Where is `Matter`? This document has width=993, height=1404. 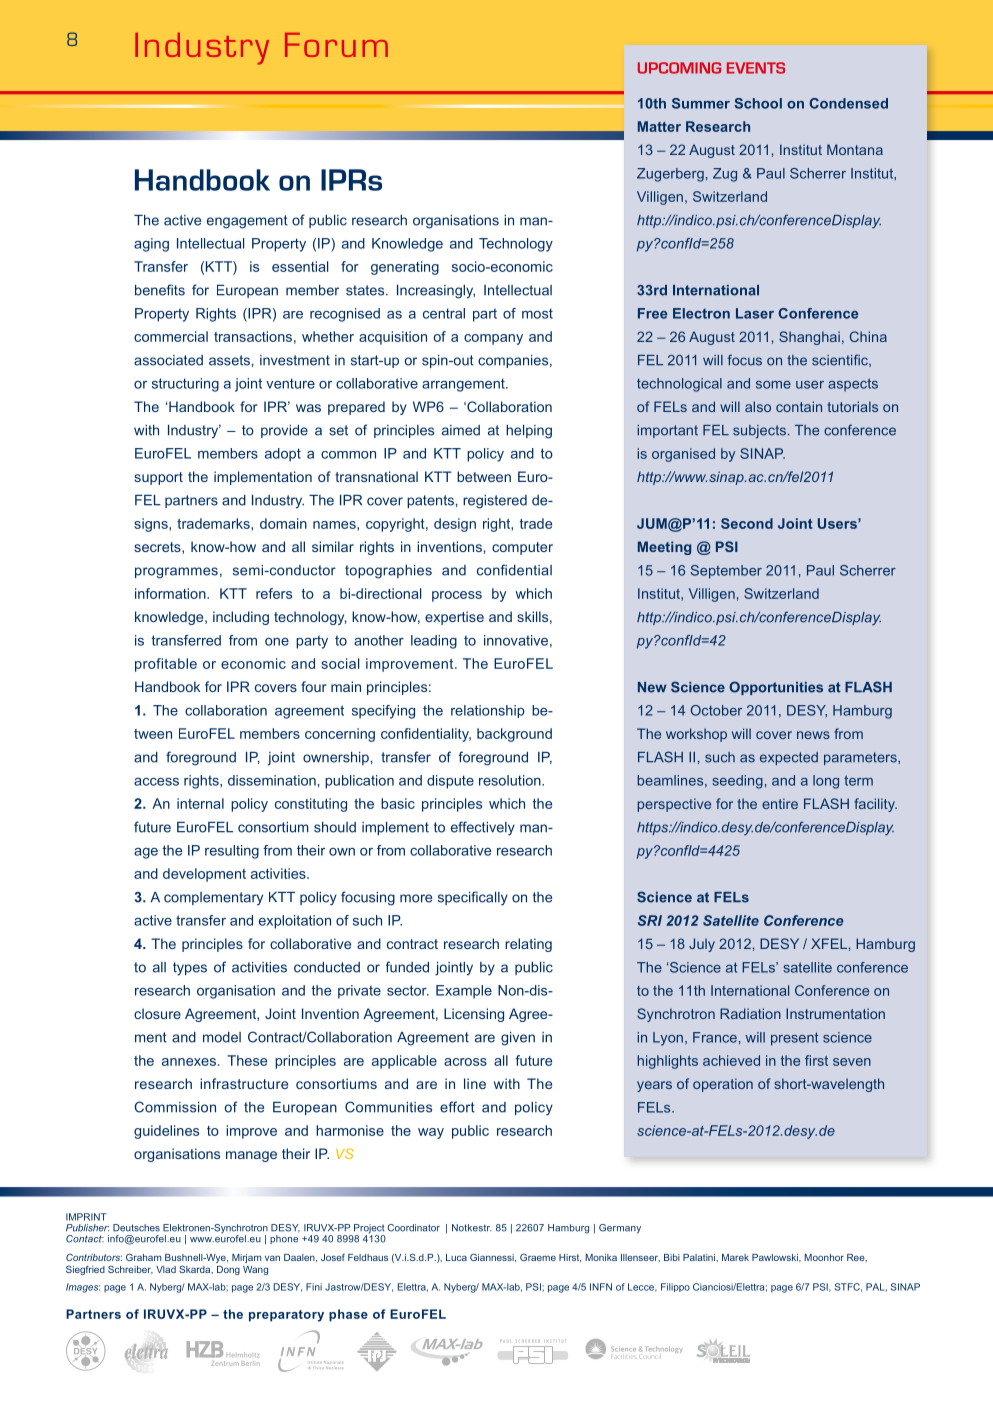 Matter is located at coordinates (659, 126).
